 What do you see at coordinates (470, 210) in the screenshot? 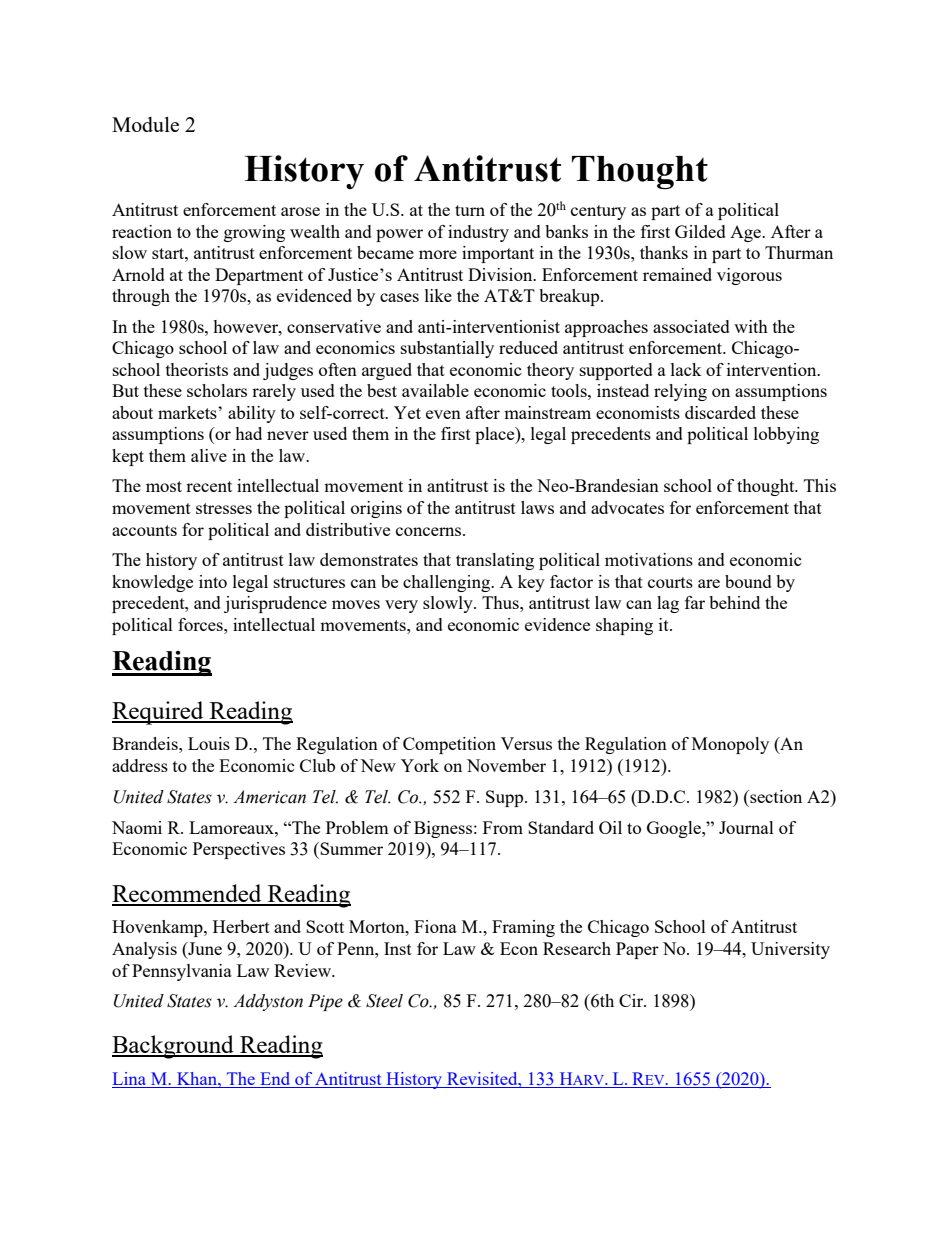
I see `turn` at bounding box center [470, 210].
